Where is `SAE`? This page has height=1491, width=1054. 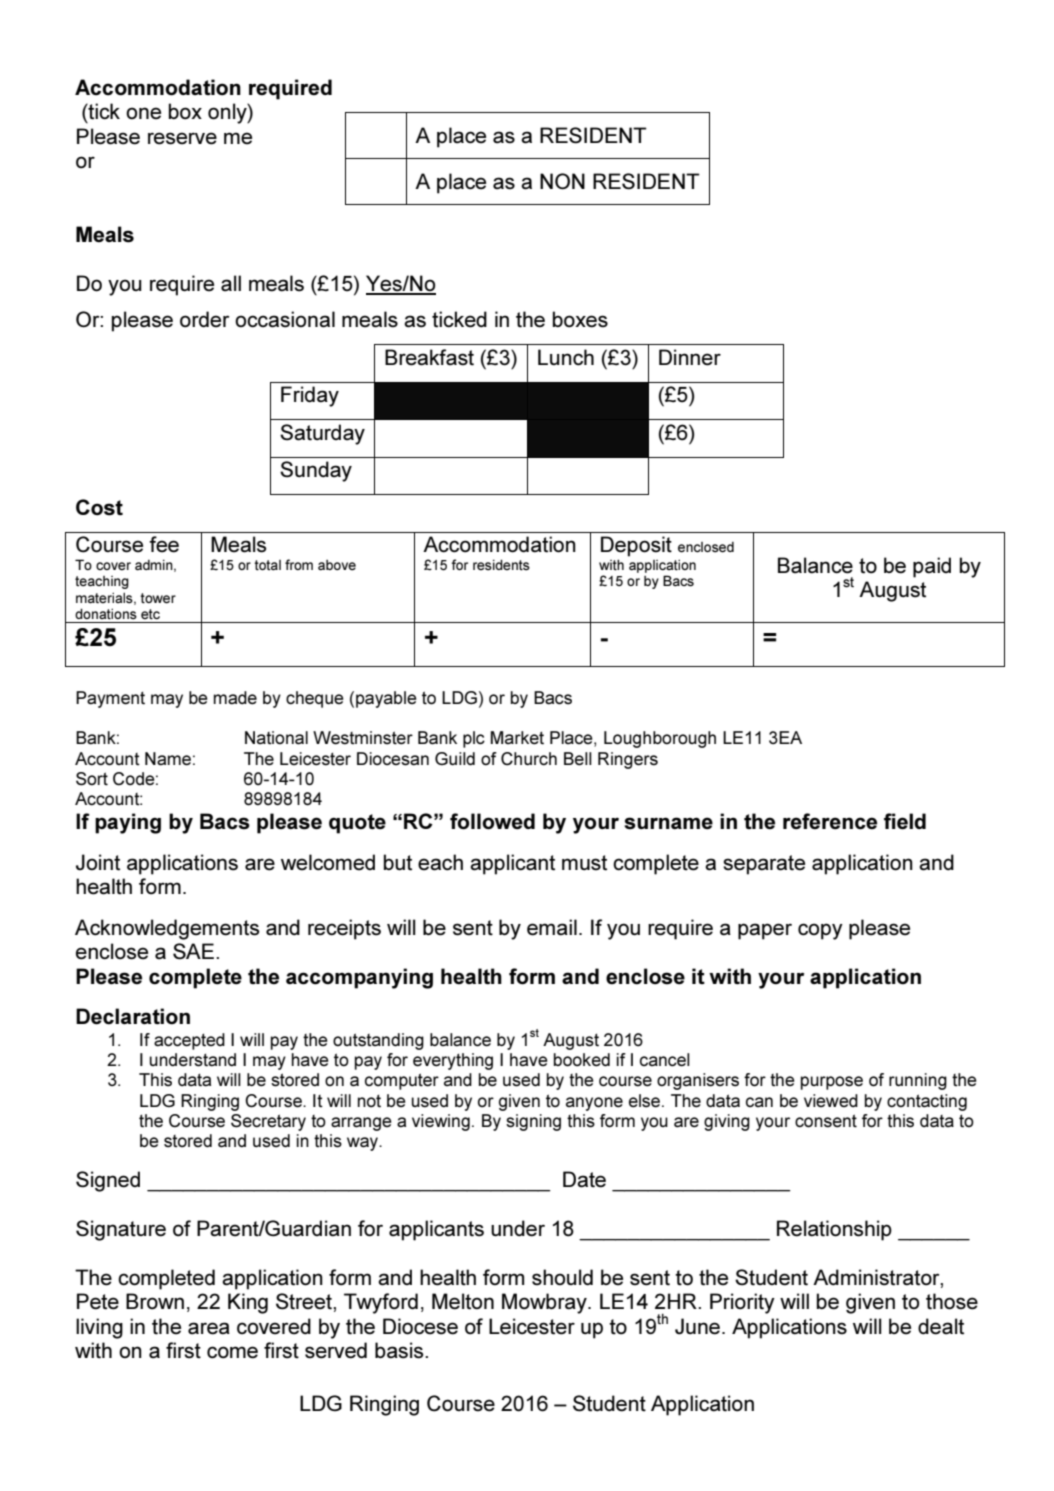
SAE is located at coordinates (195, 951).
